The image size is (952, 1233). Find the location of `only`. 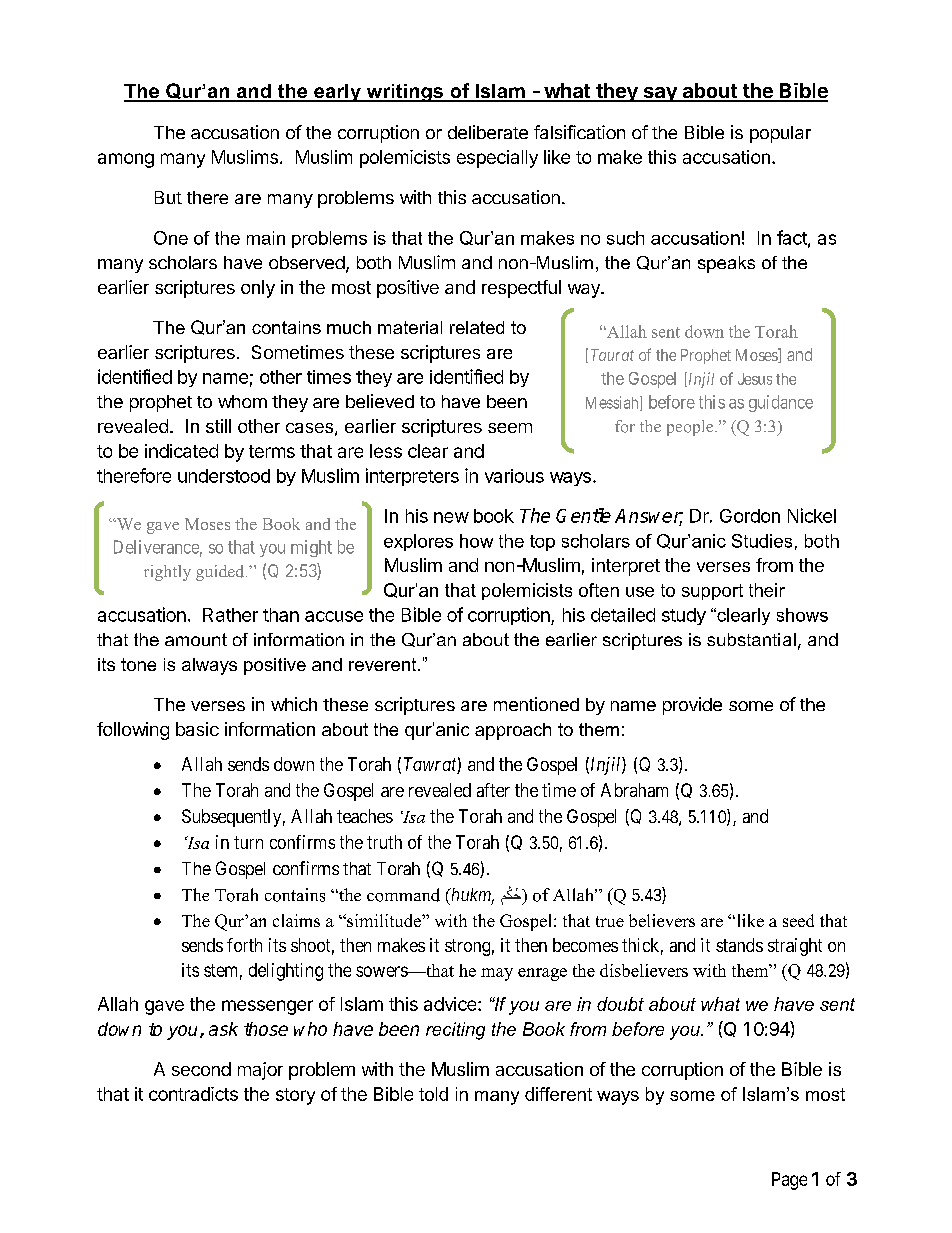

only is located at coordinates (258, 289).
